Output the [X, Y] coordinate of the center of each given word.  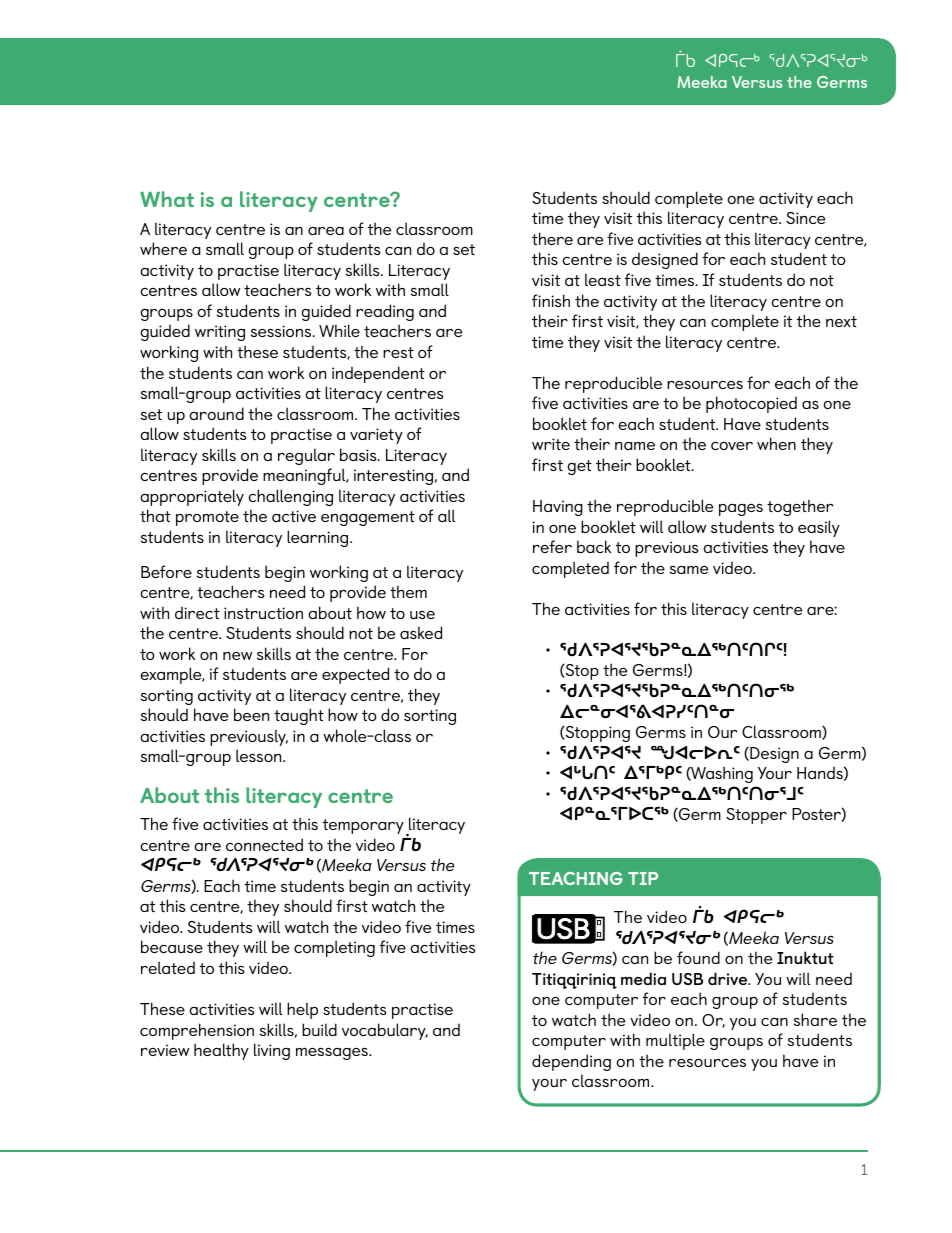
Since [805, 218]
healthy [221, 1051]
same [689, 570]
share [815, 1019]
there [552, 238]
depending [571, 1062]
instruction [263, 613]
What [167, 199]
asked [421, 632]
